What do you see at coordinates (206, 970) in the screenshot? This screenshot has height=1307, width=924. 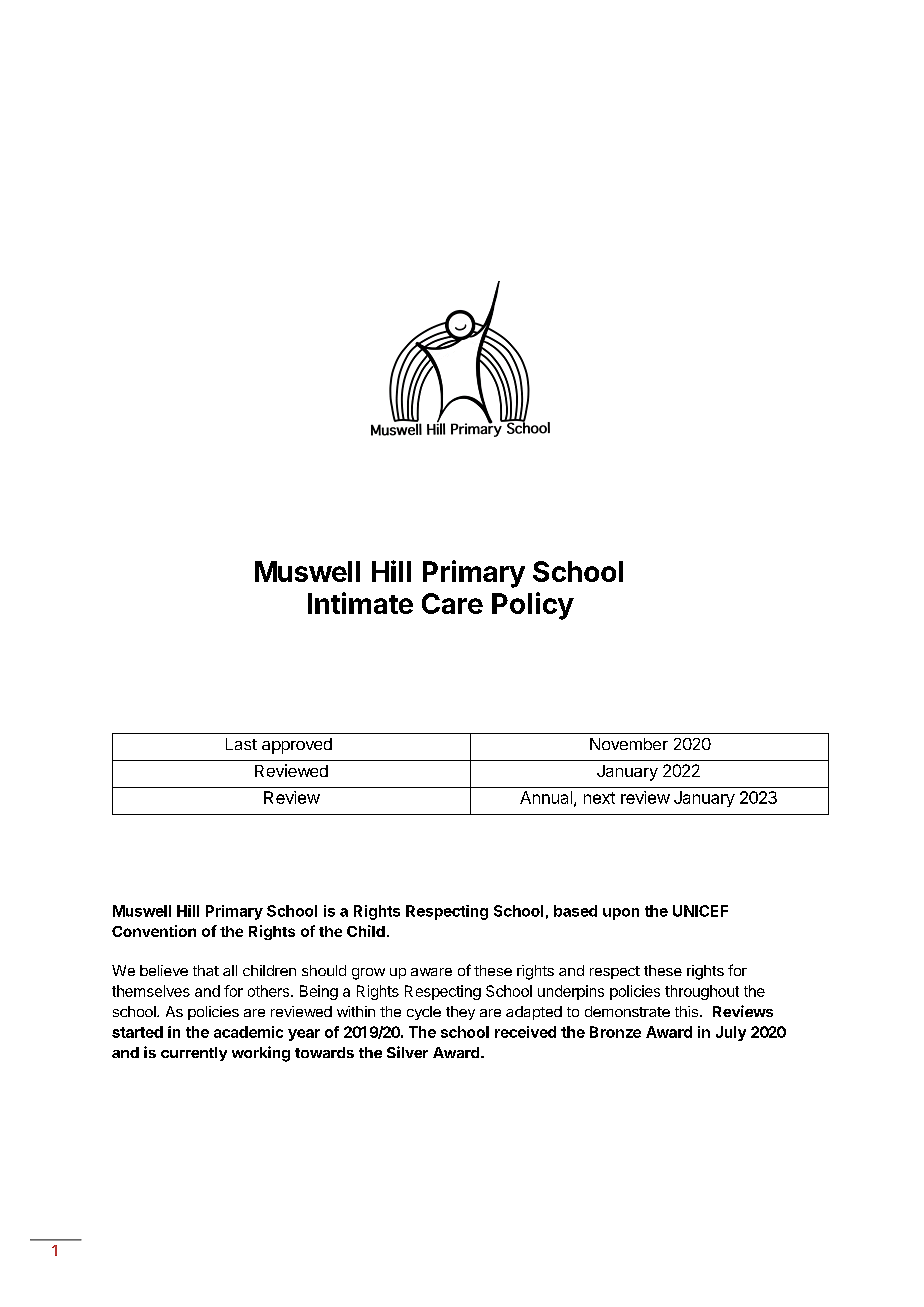 I see `that` at bounding box center [206, 970].
